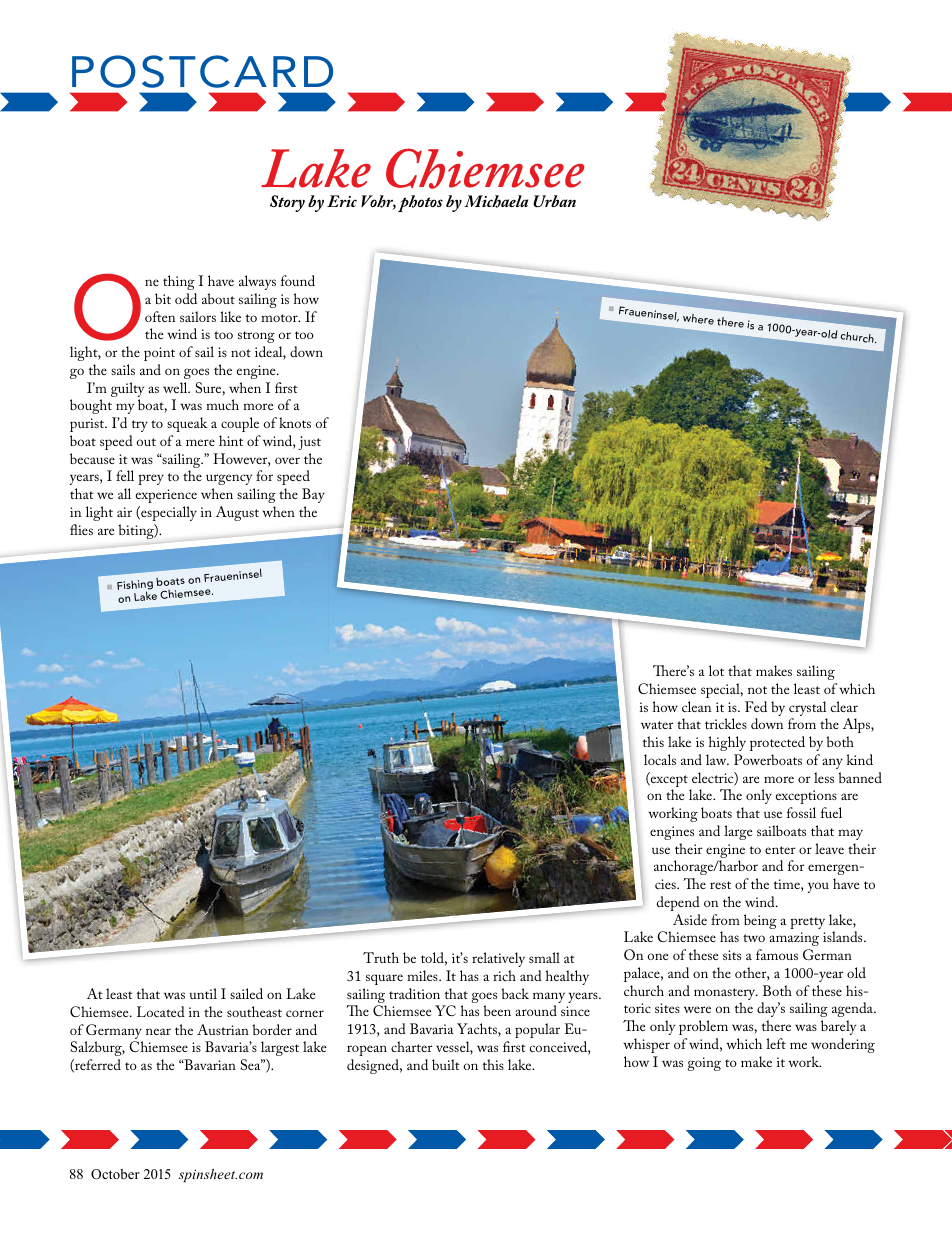 This screenshot has height=1233, width=952. What do you see at coordinates (115, 1174) in the screenshot?
I see `October` at bounding box center [115, 1174].
